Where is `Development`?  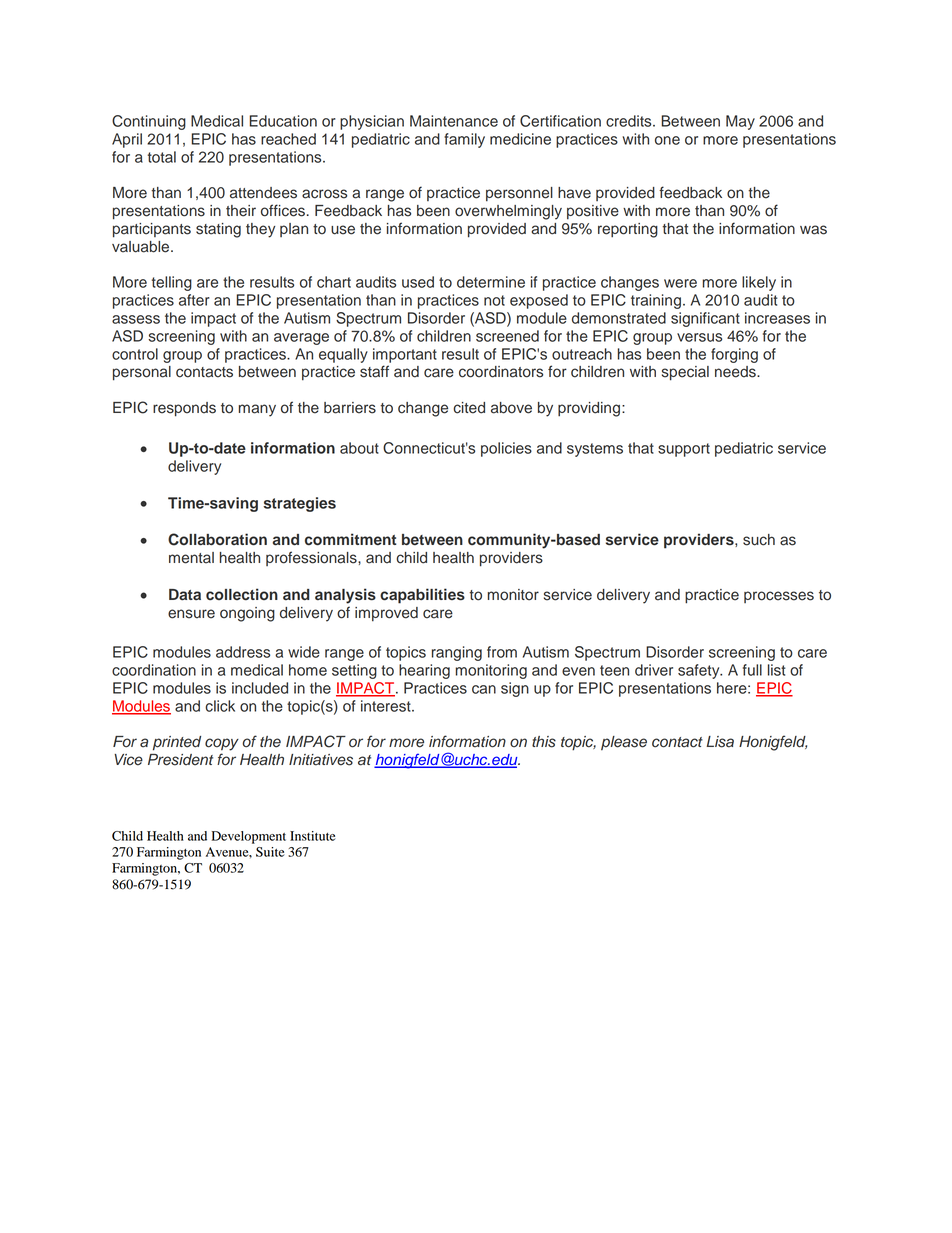 Development is located at coordinates (249, 837).
